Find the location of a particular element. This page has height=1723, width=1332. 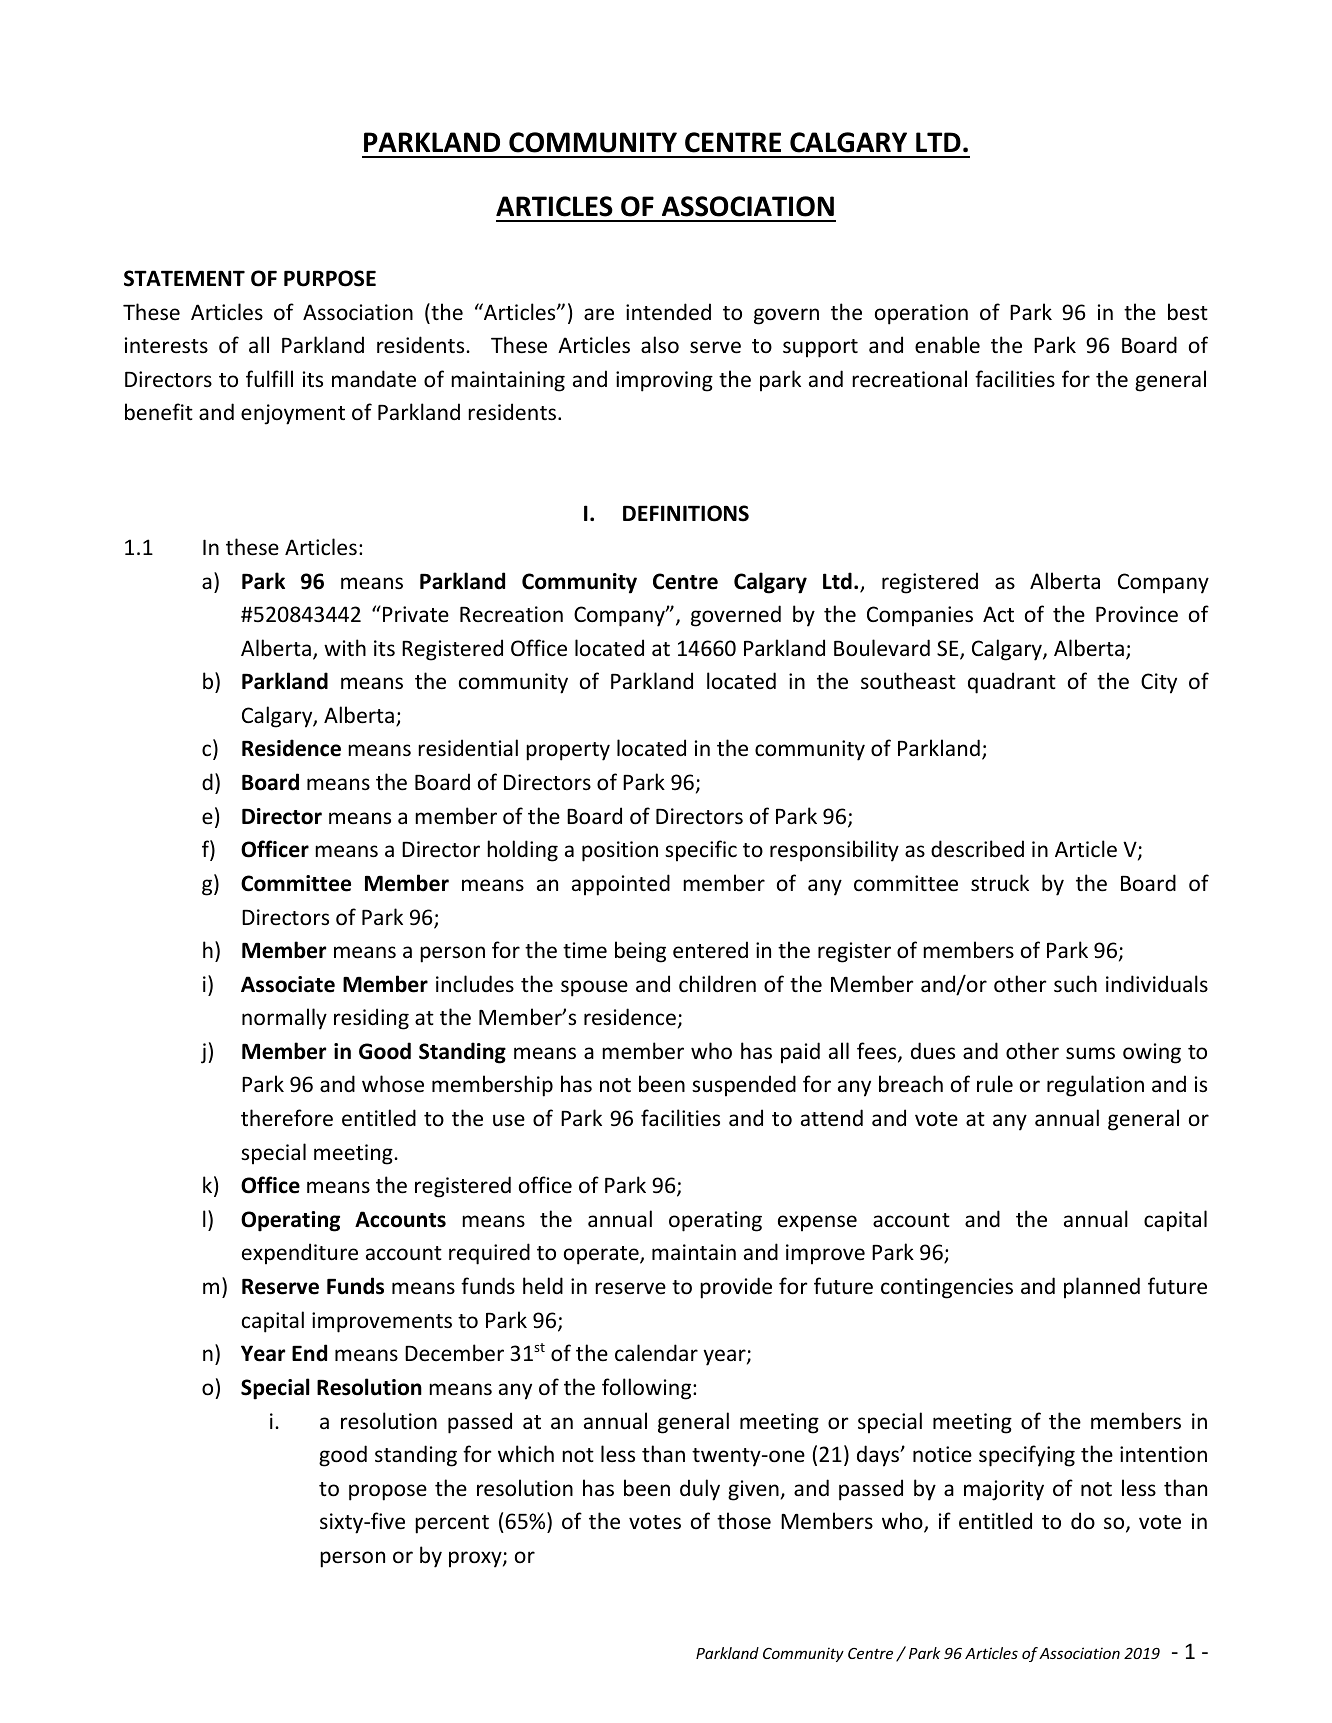

struck is located at coordinates (1000, 883).
